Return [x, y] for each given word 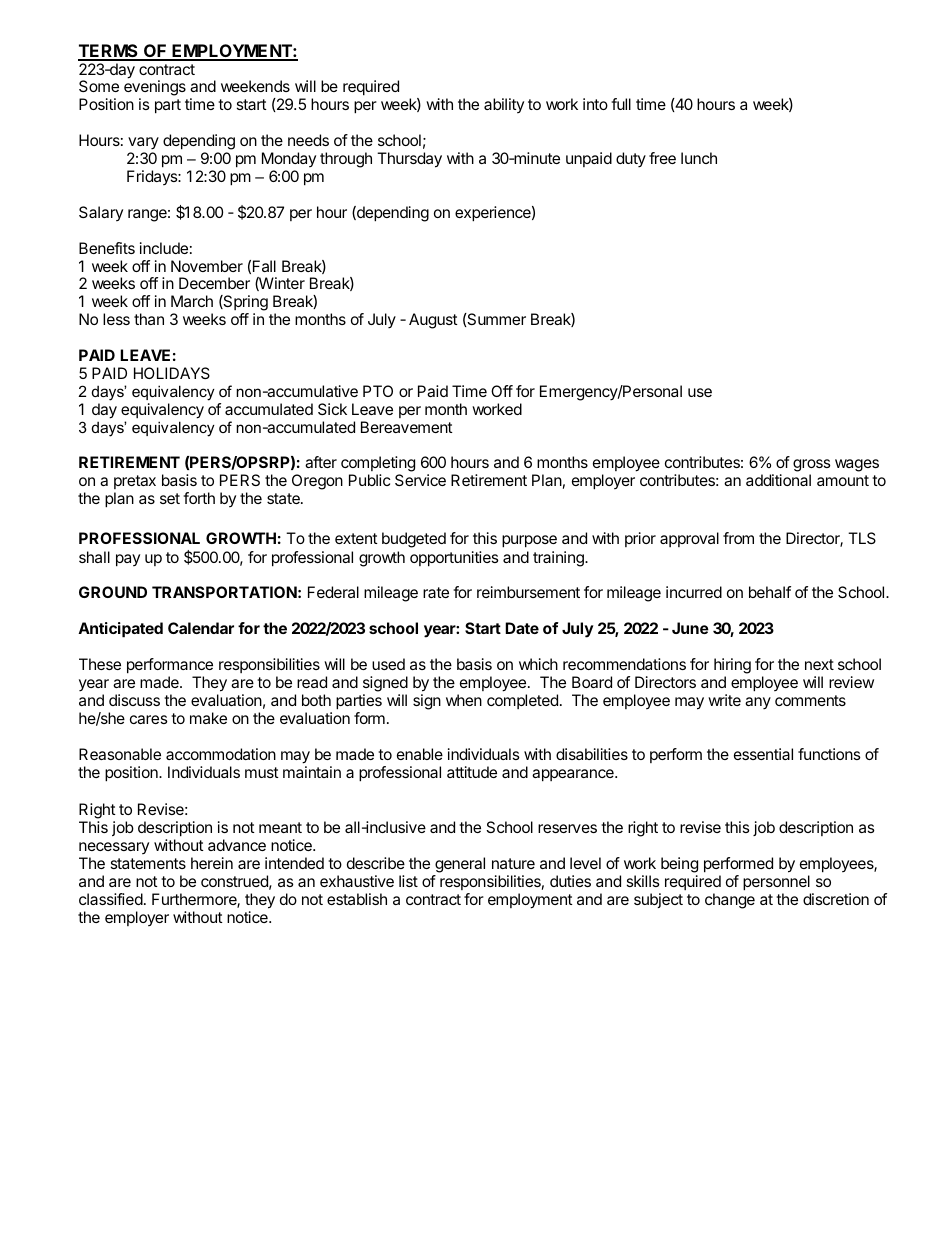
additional [778, 480]
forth [199, 498]
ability [504, 105]
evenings [155, 89]
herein [212, 863]
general [459, 866]
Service [420, 480]
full [621, 104]
